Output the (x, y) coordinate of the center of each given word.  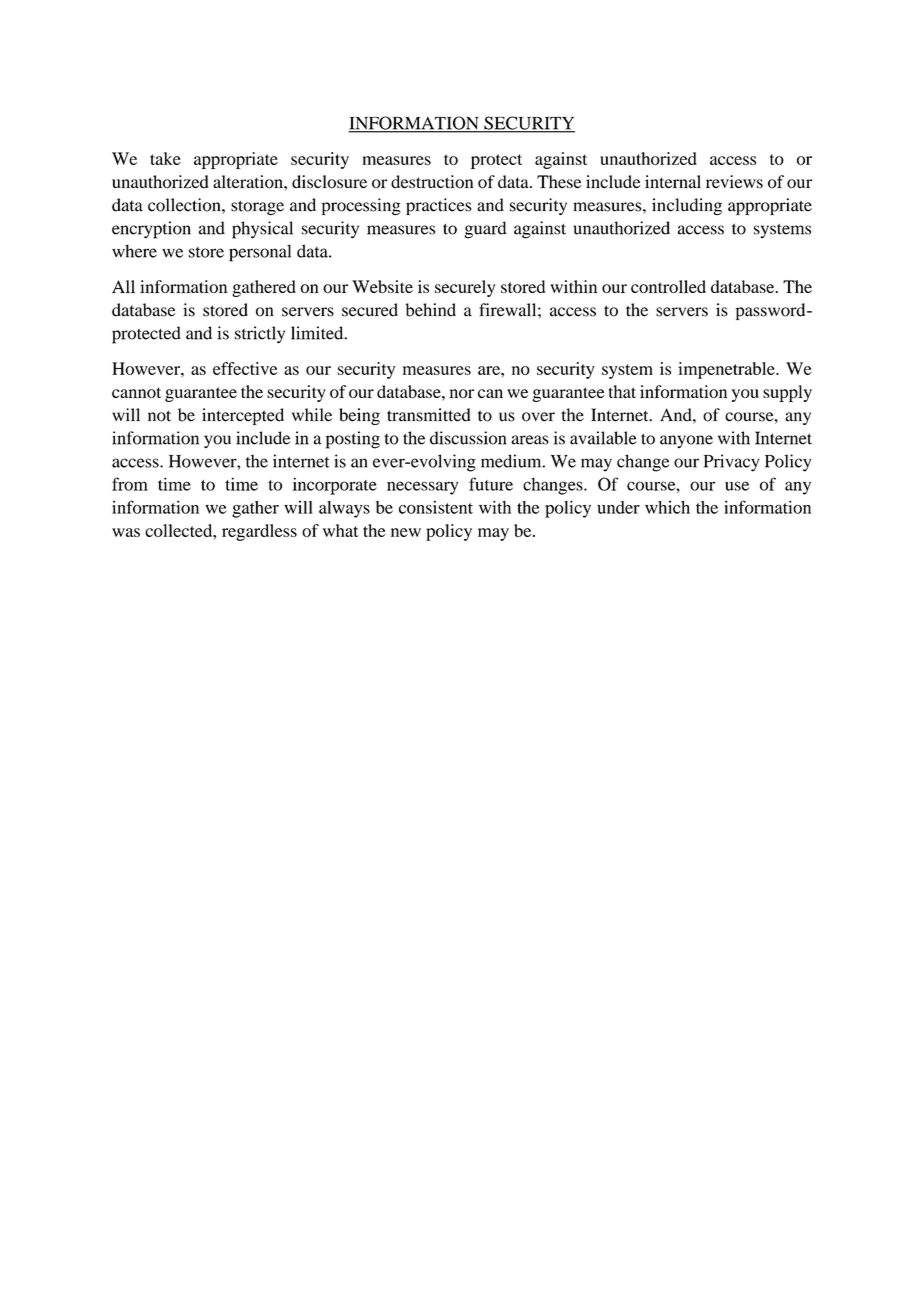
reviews (734, 182)
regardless (259, 532)
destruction (432, 182)
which (667, 507)
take (165, 158)
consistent (436, 507)
